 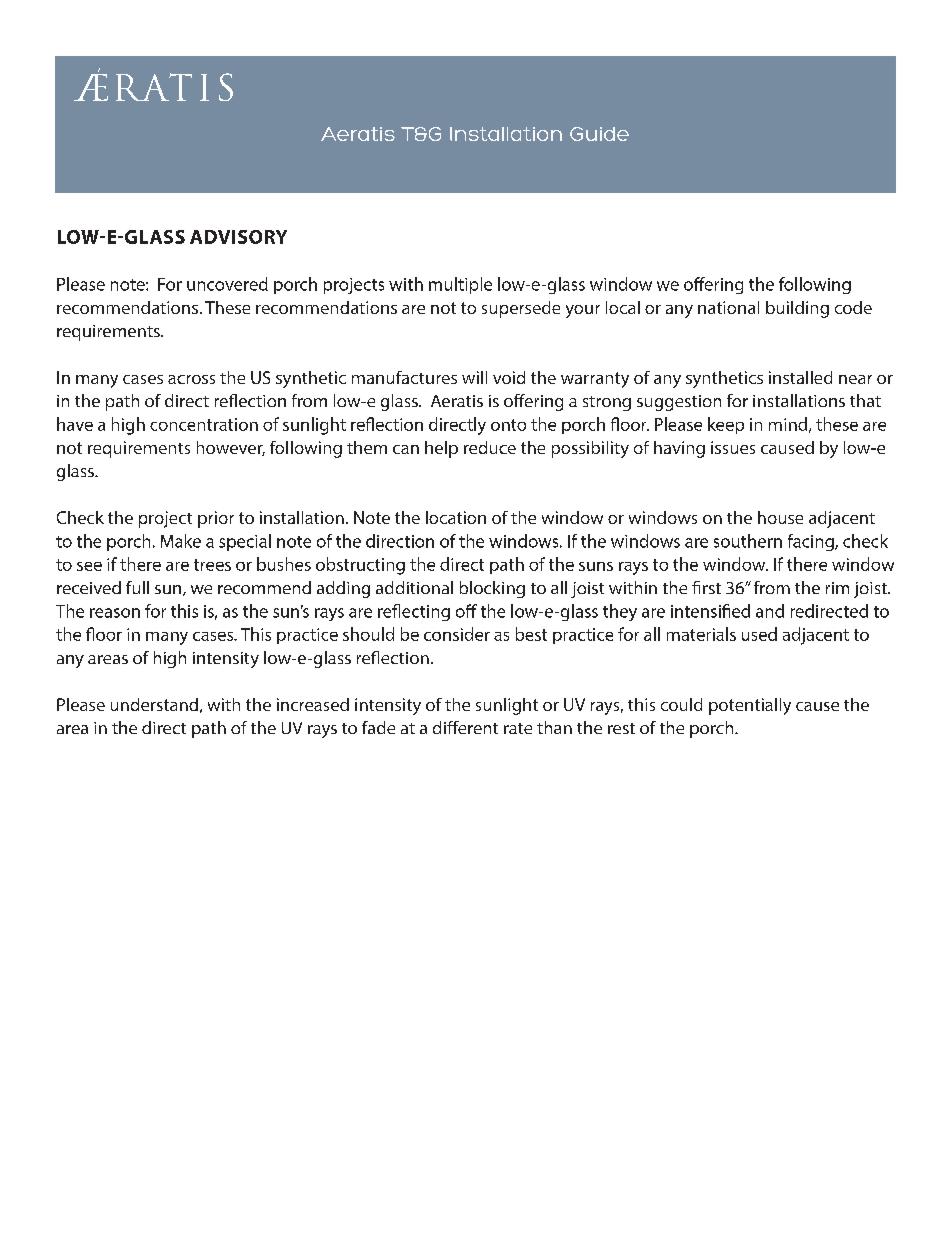 What do you see at coordinates (726, 425) in the image?
I see `keep` at bounding box center [726, 425].
